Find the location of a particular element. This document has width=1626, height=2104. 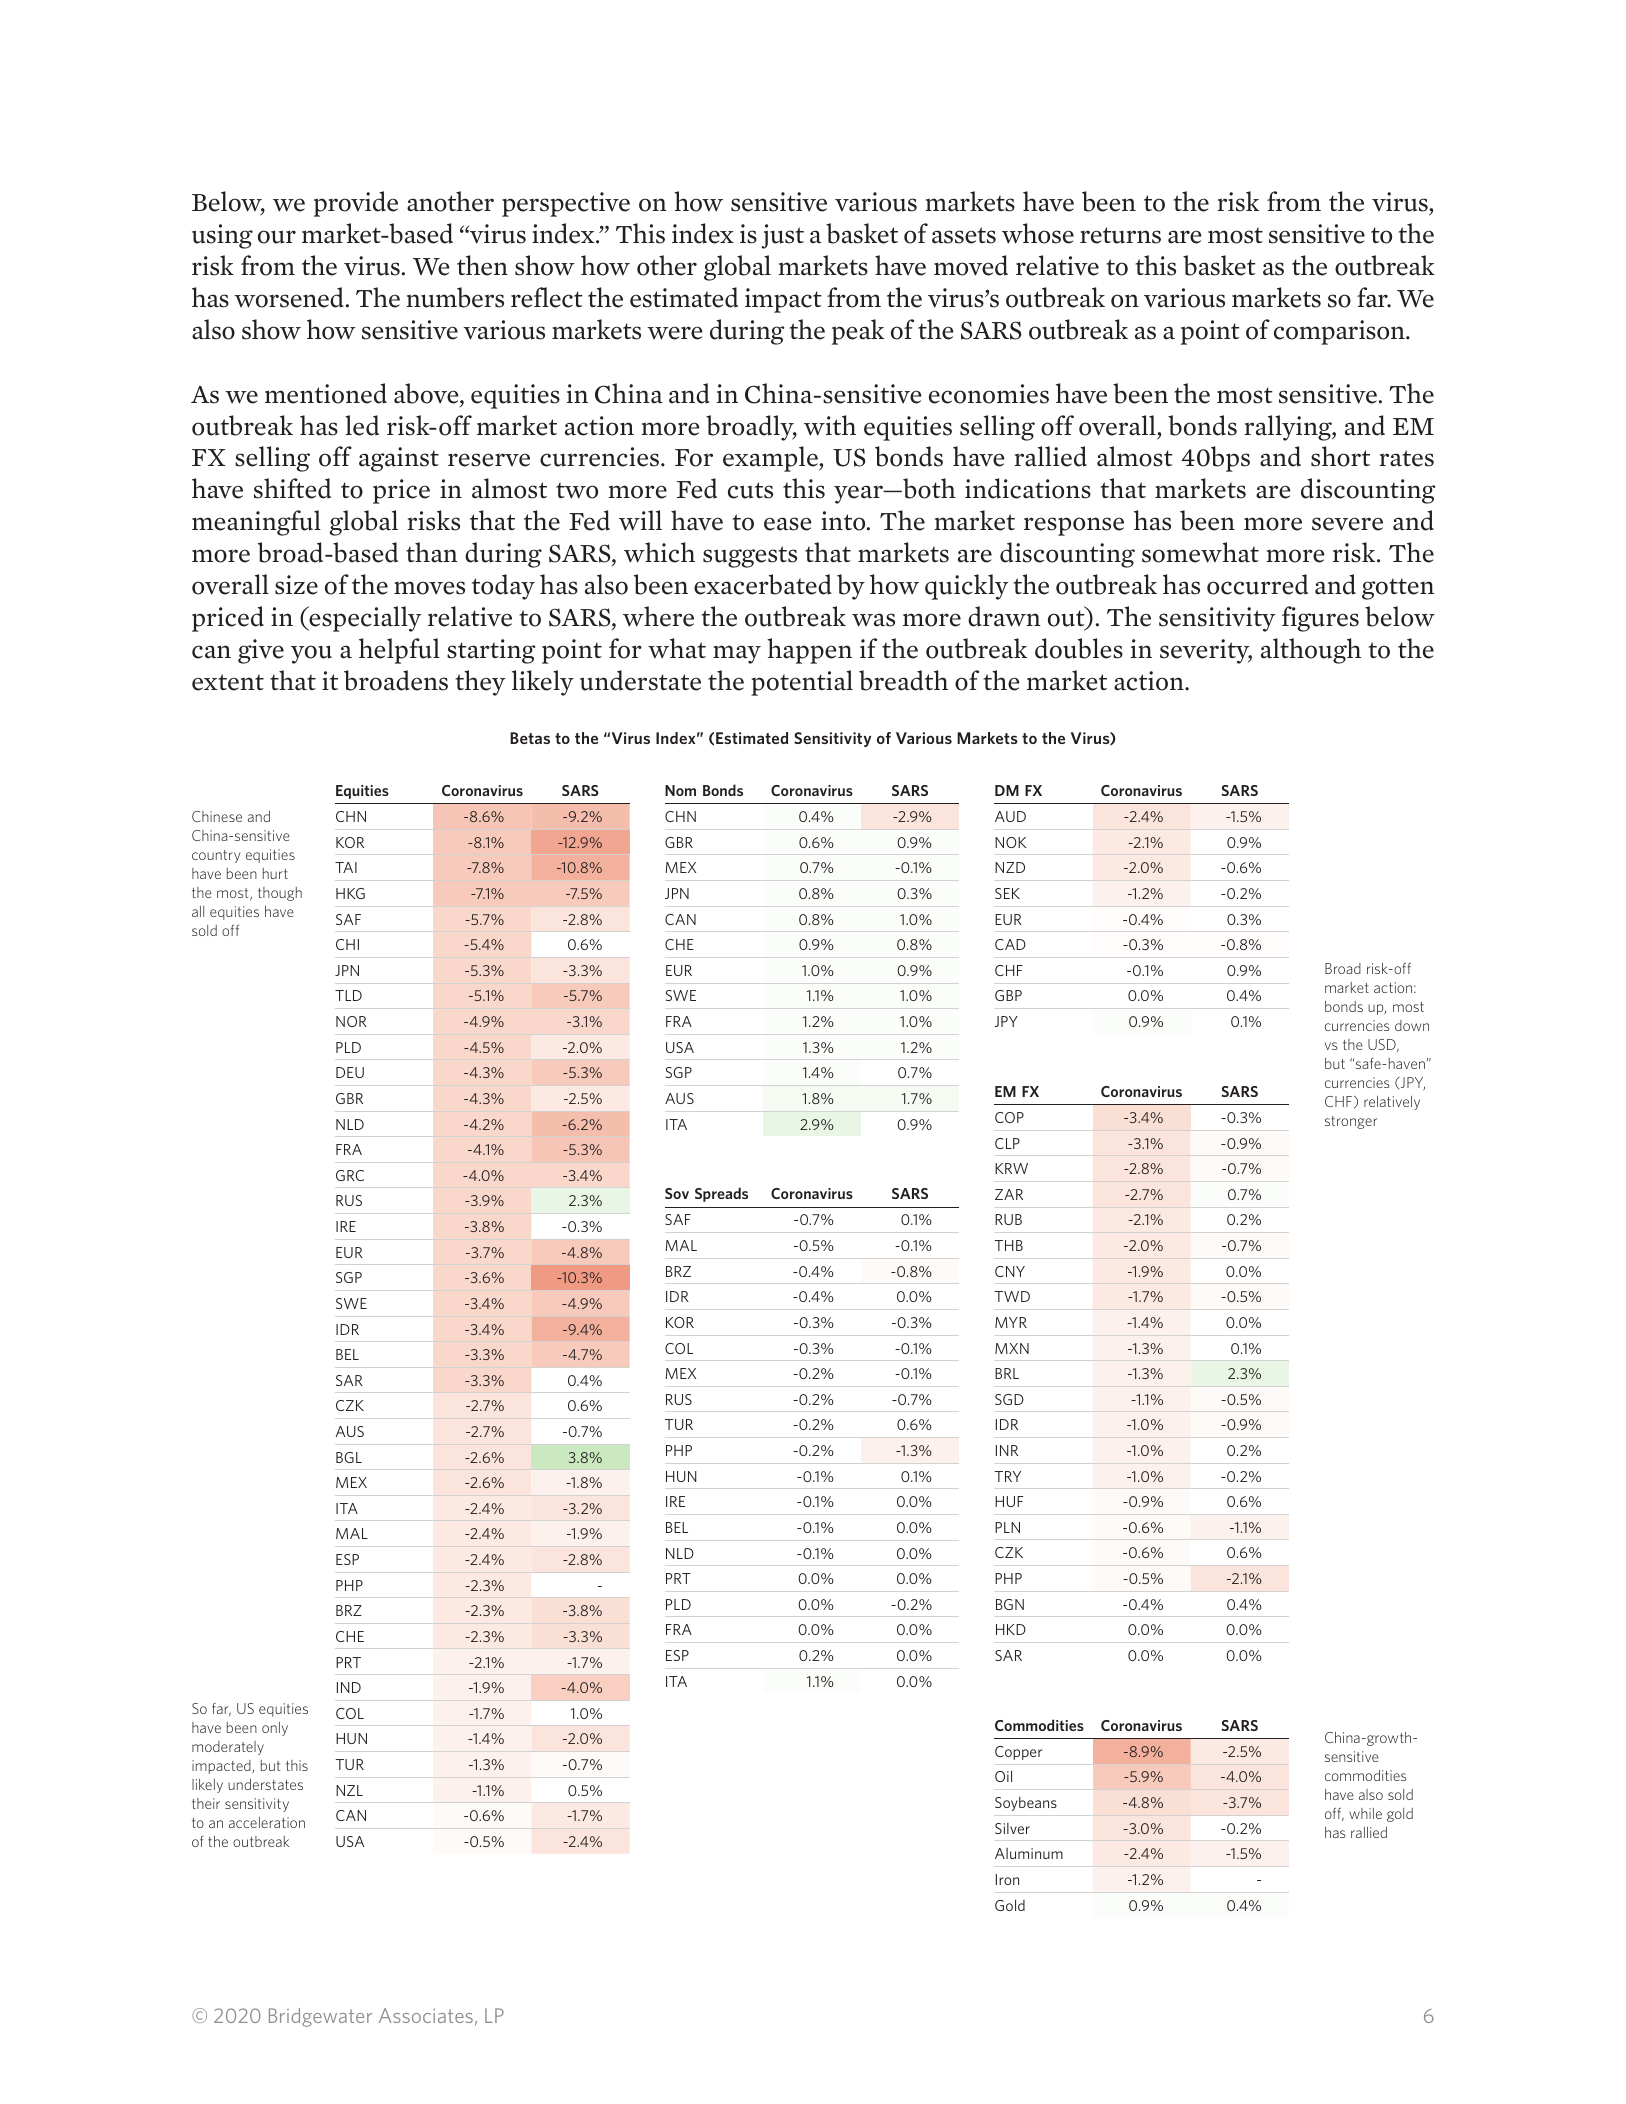

provide is located at coordinates (356, 204).
